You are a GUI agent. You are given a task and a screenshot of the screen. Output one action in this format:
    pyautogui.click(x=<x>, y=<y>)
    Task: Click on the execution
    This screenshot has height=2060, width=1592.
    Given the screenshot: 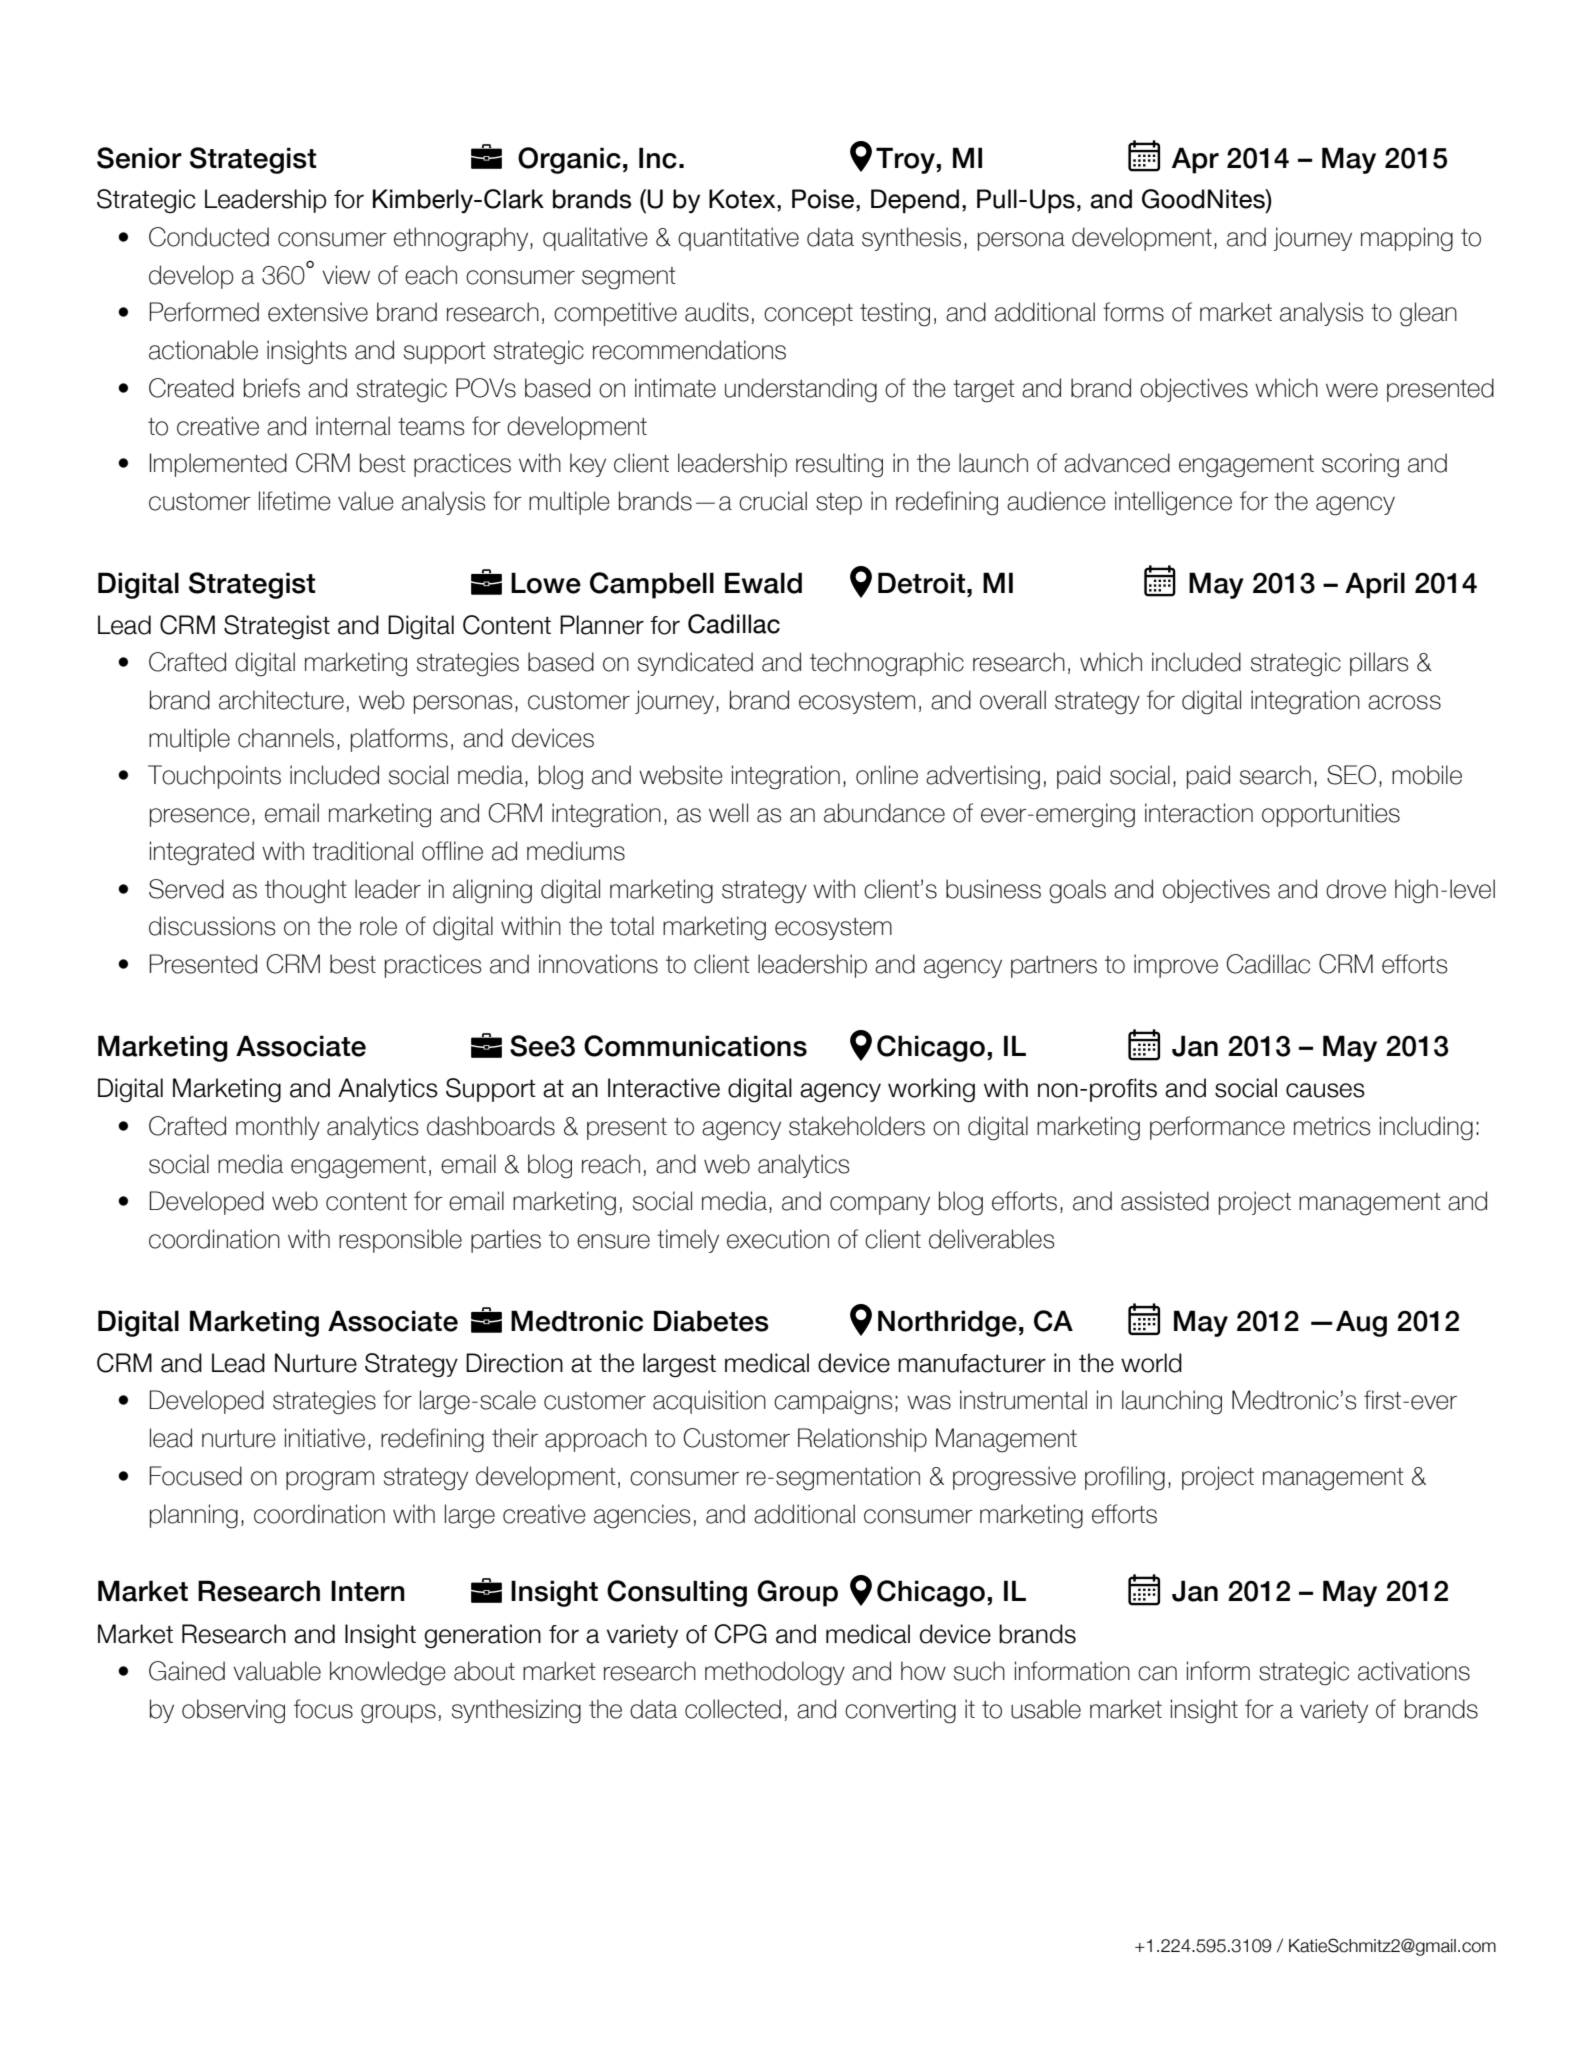 What is the action you would take?
    pyautogui.click(x=778, y=1239)
